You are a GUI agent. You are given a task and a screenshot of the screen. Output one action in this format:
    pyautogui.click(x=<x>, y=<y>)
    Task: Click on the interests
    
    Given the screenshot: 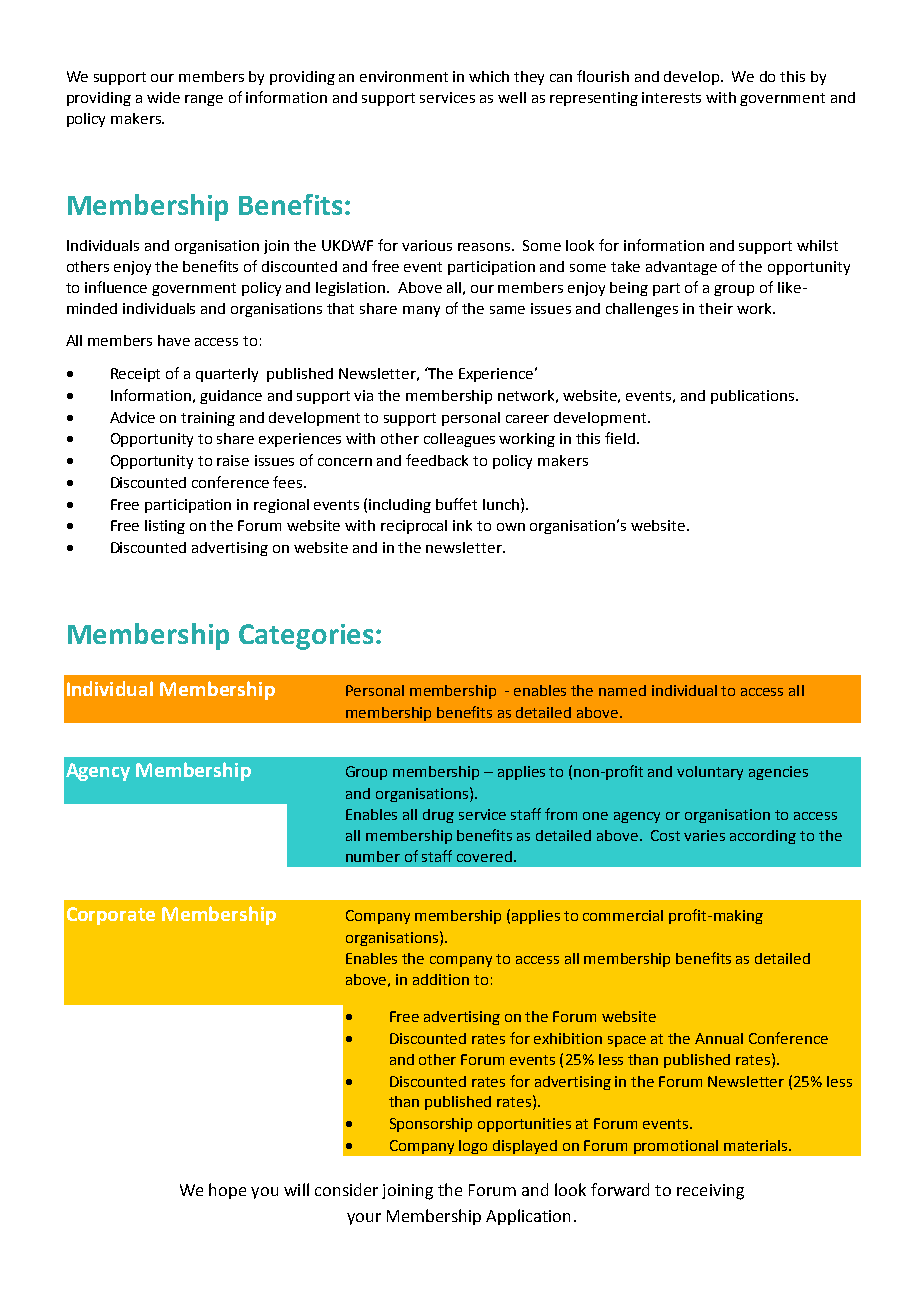 What is the action you would take?
    pyautogui.click(x=671, y=97)
